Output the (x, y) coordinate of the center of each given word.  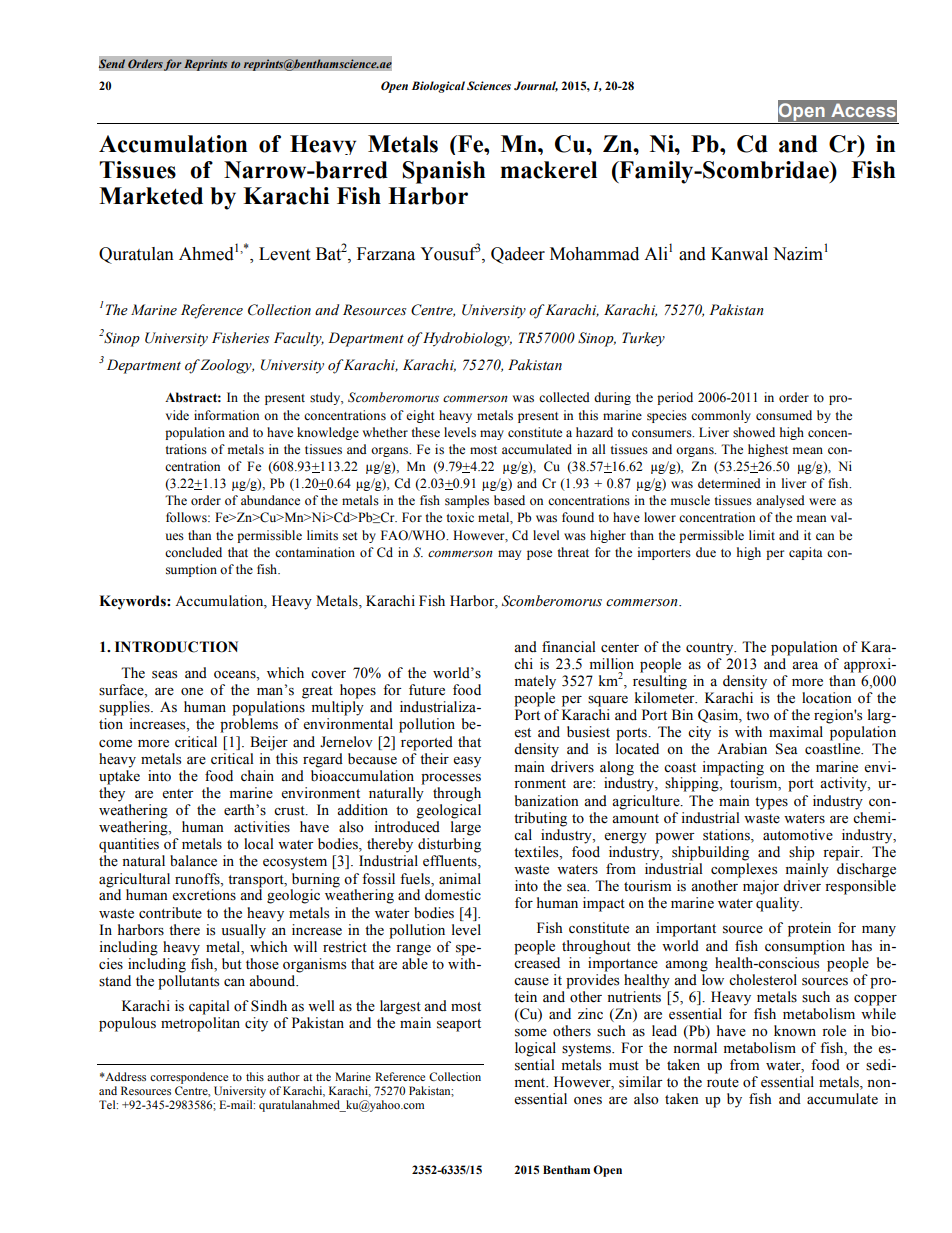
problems (249, 725)
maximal (796, 731)
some (531, 1033)
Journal (536, 86)
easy (467, 762)
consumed (784, 415)
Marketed (151, 196)
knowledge (328, 433)
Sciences (489, 85)
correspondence (189, 1078)
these (426, 432)
